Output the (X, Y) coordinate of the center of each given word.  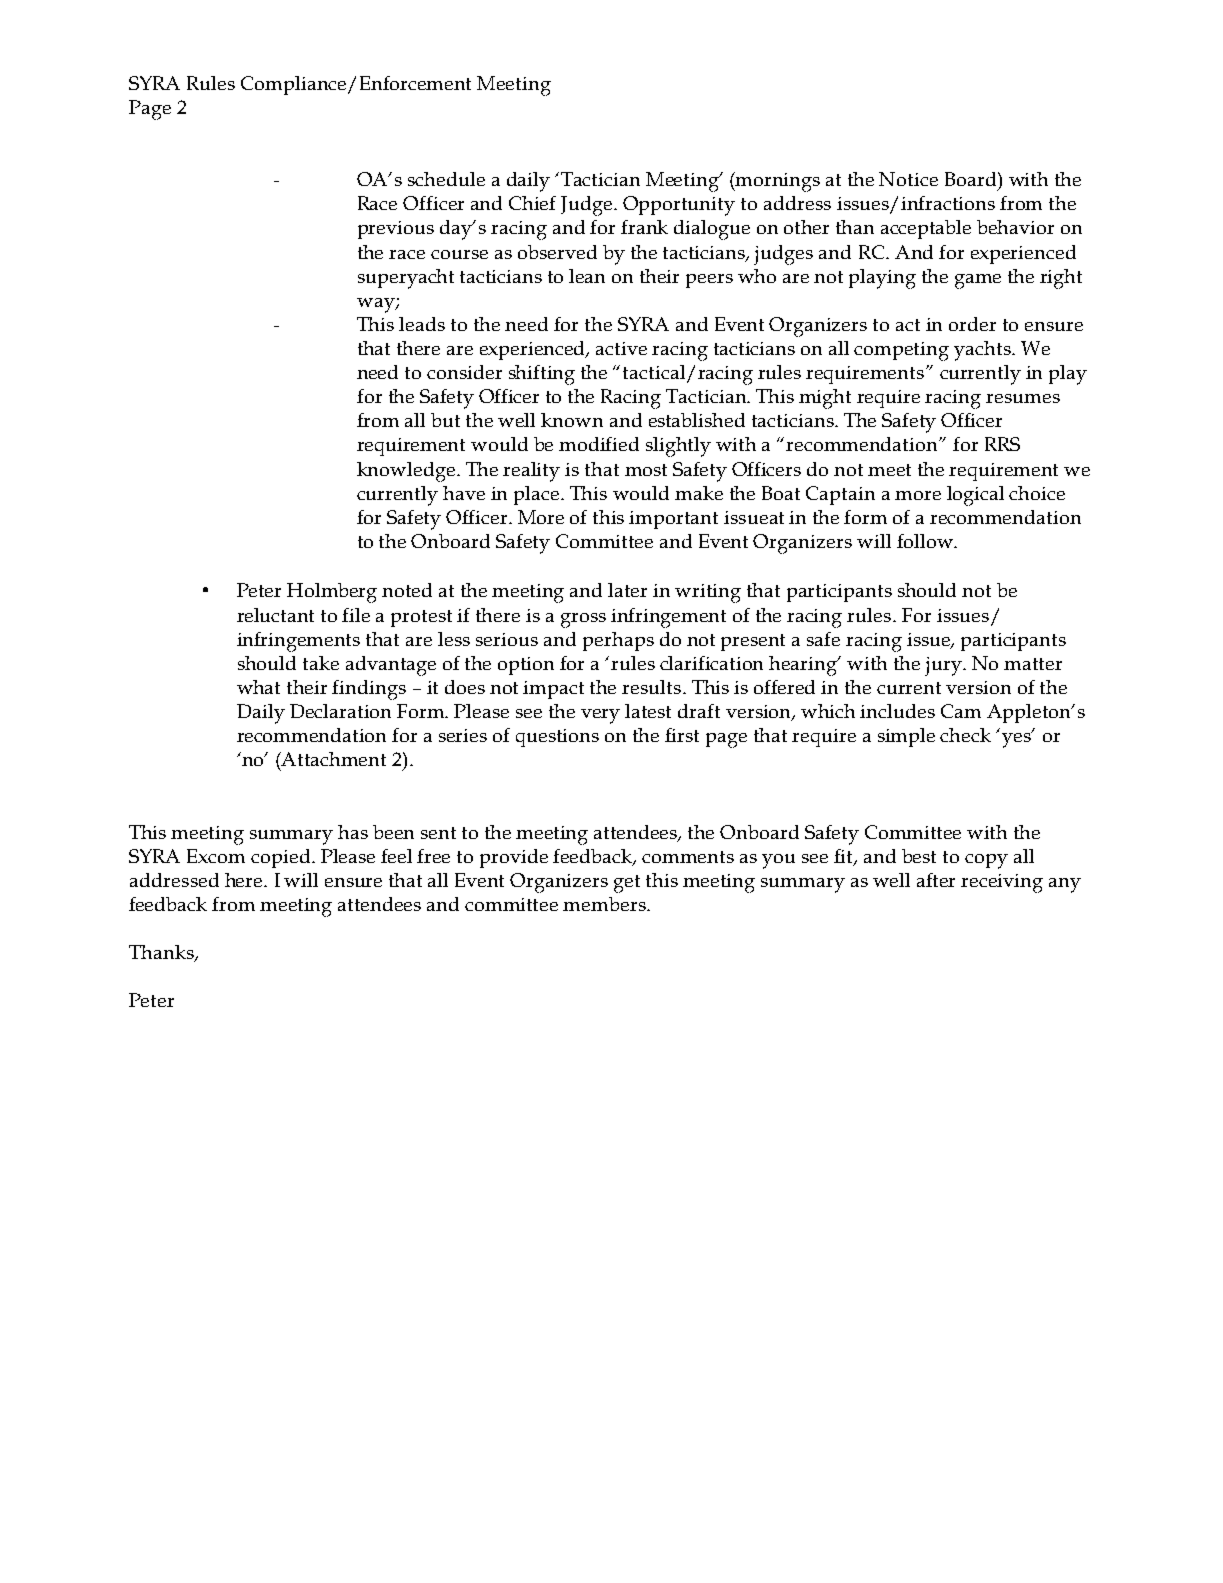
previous (396, 230)
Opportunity (679, 206)
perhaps (618, 641)
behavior (1015, 227)
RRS (1002, 444)
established (697, 420)
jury (944, 666)
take (321, 663)
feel (396, 856)
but (445, 420)
